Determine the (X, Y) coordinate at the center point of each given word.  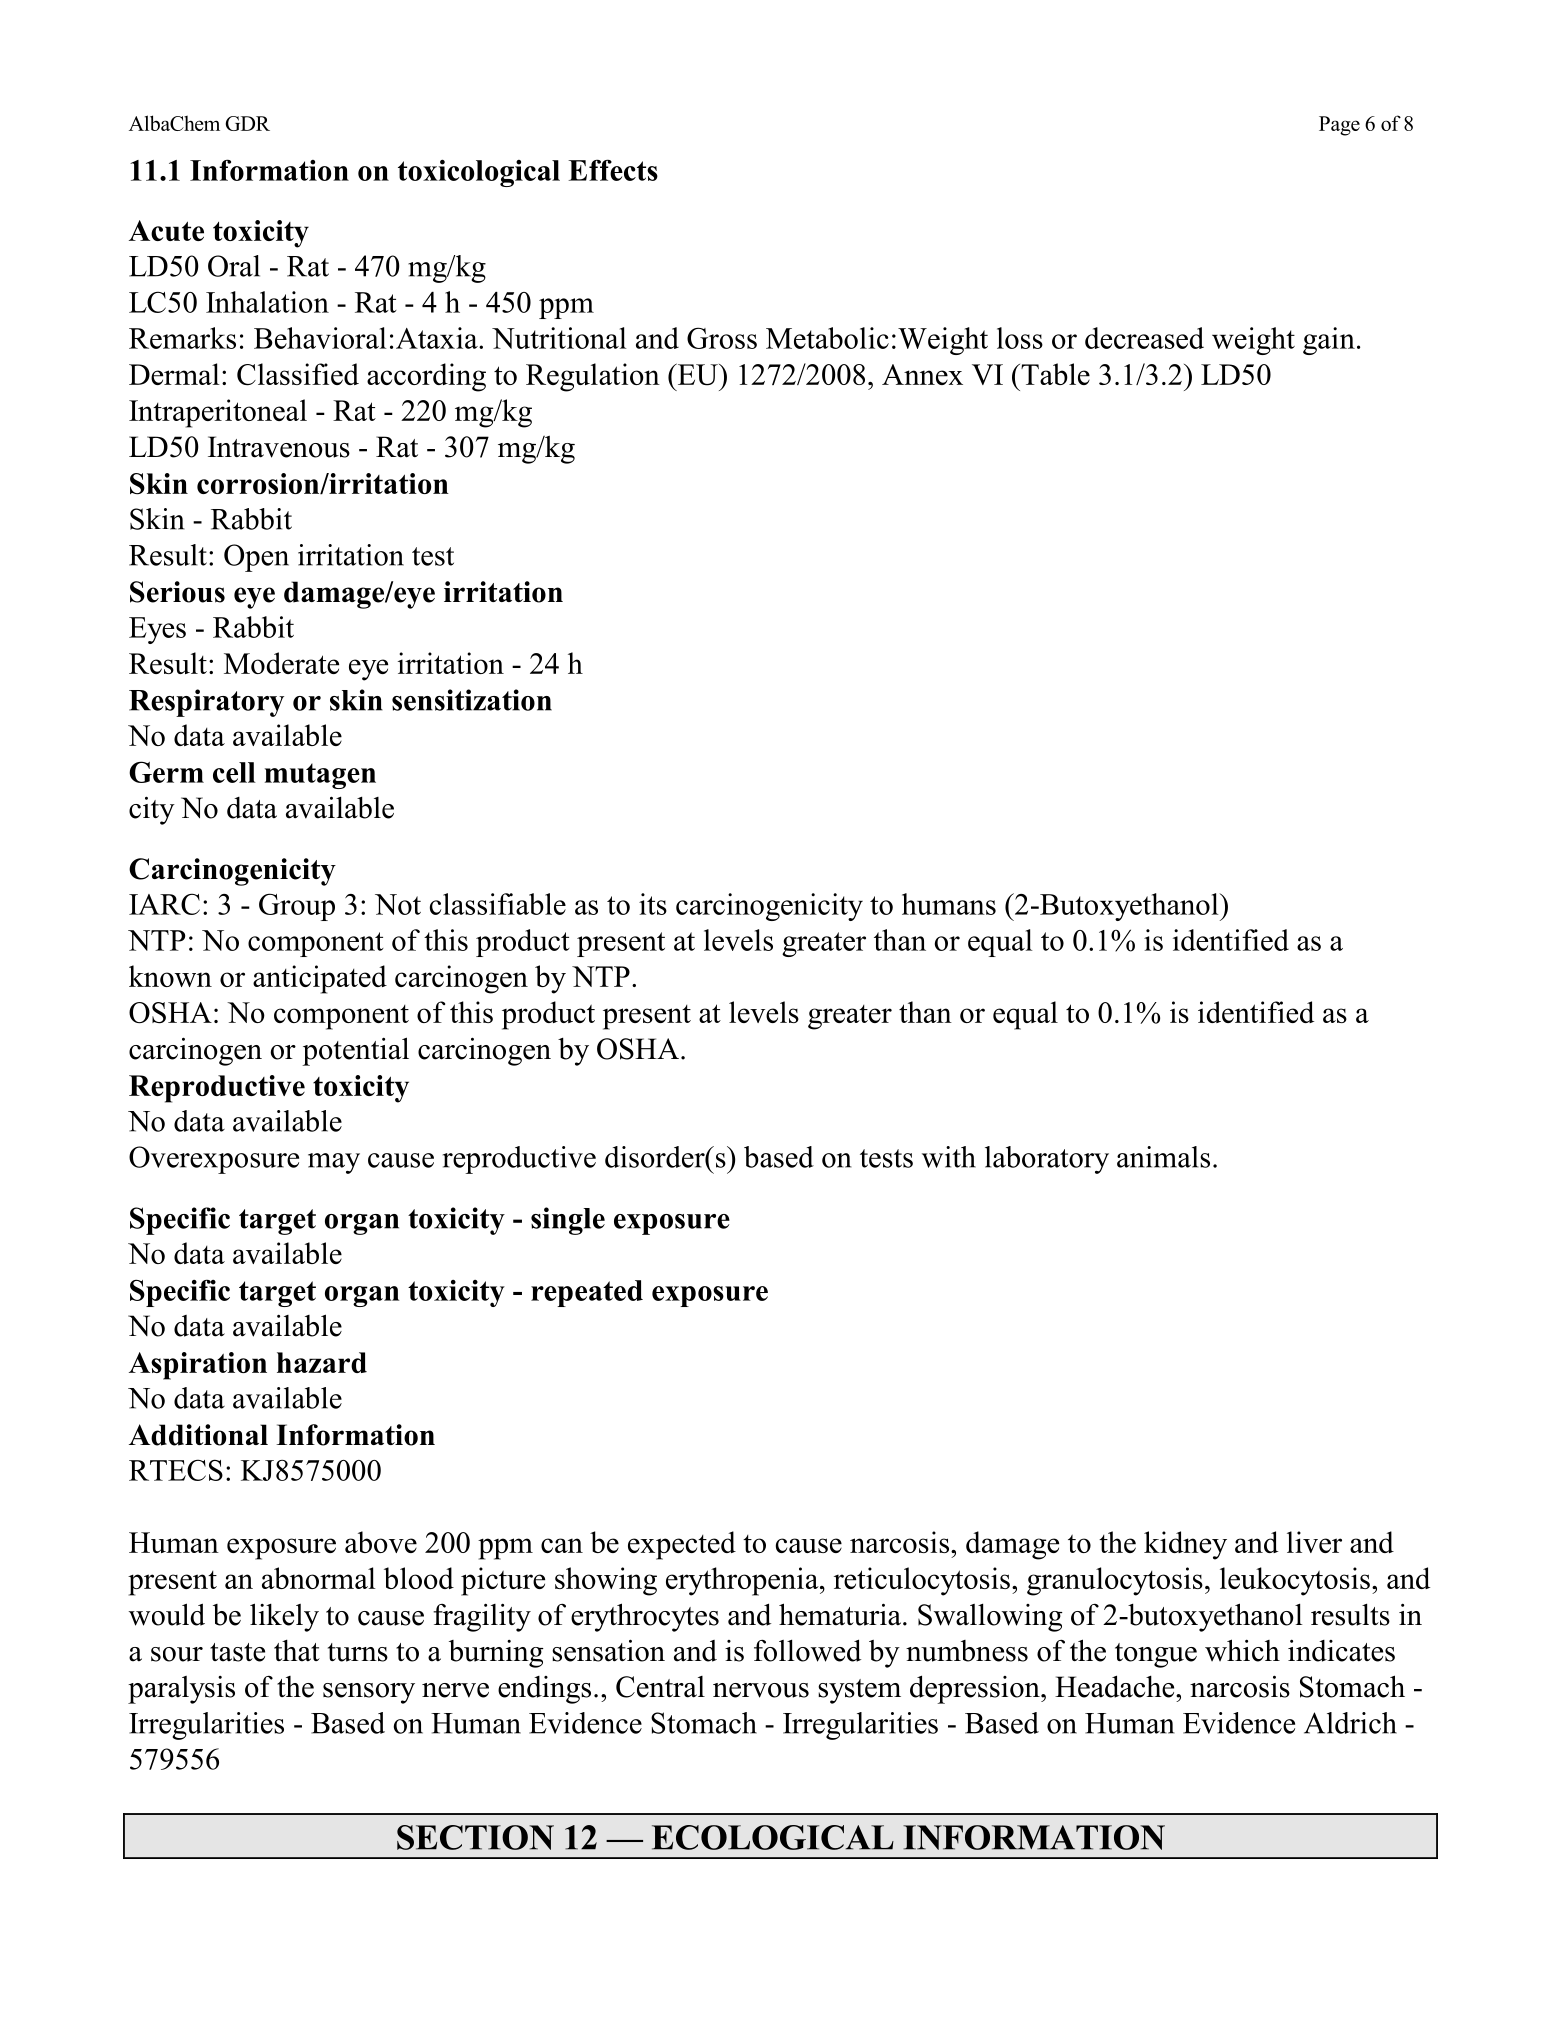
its (653, 904)
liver (1314, 1542)
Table (1054, 374)
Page (1339, 126)
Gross (722, 338)
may (334, 1163)
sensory (369, 1693)
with (949, 1157)
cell (234, 772)
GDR (247, 123)
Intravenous (279, 447)
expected (682, 1545)
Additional (198, 1435)
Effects (613, 170)
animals (1163, 1157)
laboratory (1047, 1160)
